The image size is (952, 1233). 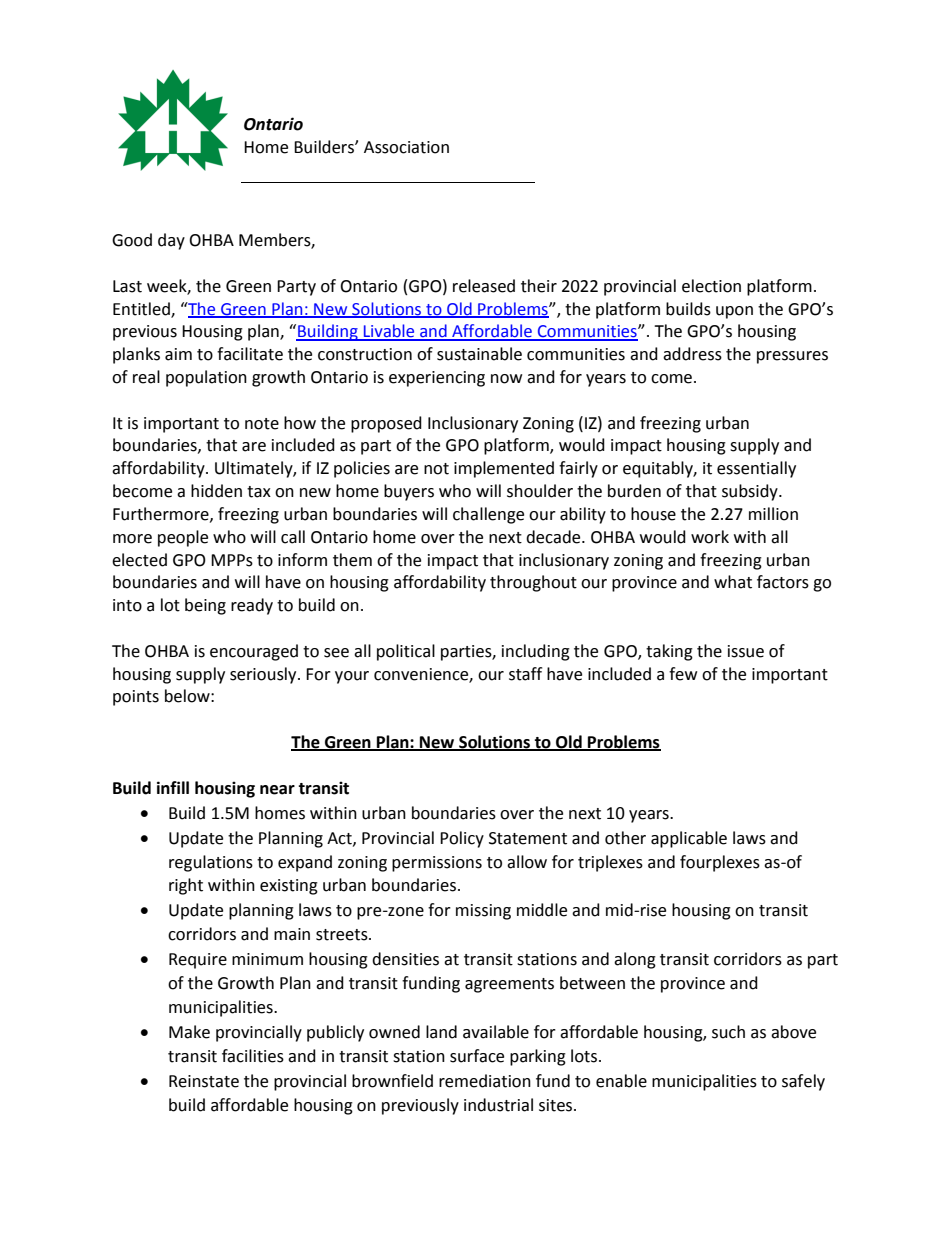 What do you see at coordinates (692, 354) in the page?
I see `address` at bounding box center [692, 354].
